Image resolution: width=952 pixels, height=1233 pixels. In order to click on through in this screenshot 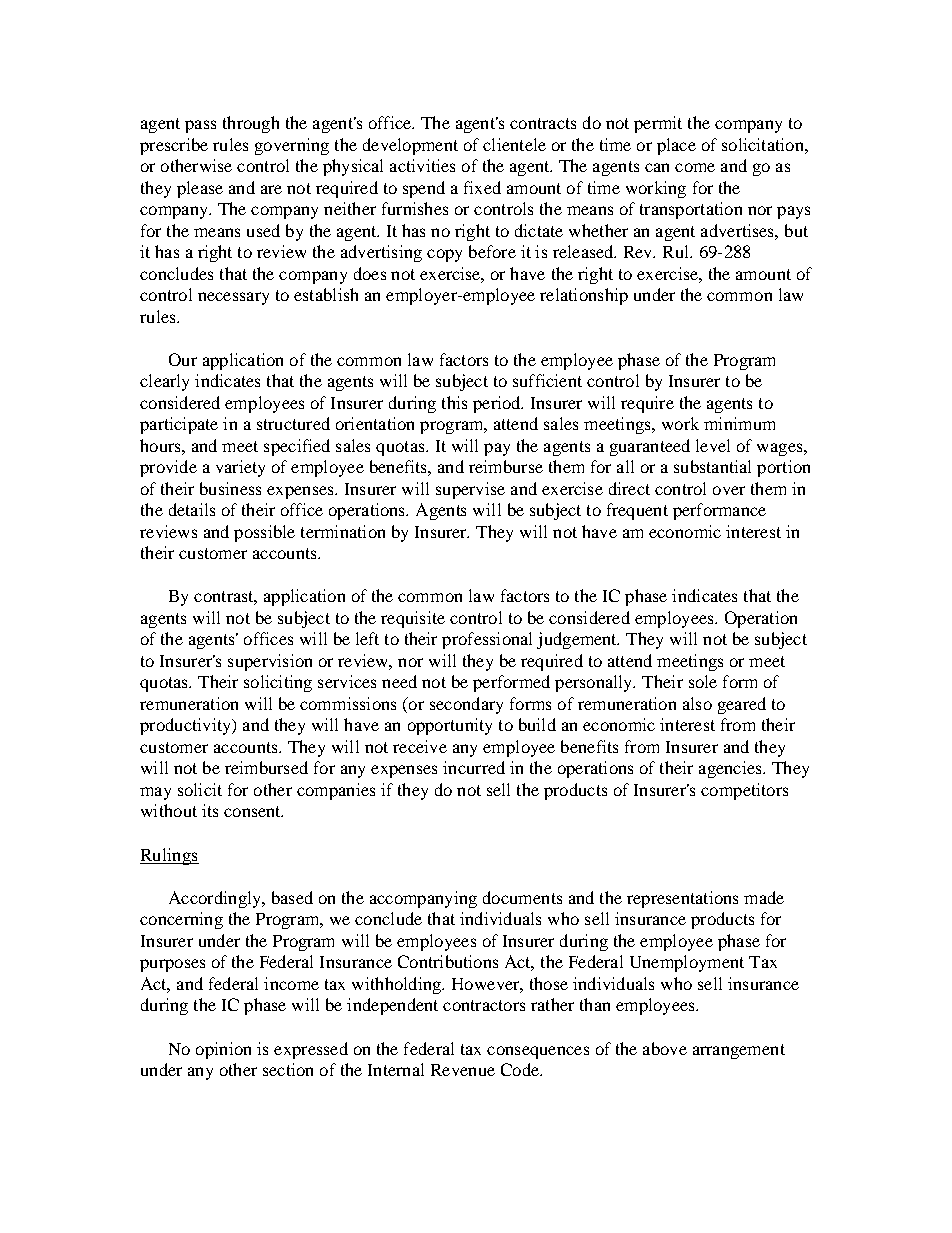, I will do `click(251, 124)`.
